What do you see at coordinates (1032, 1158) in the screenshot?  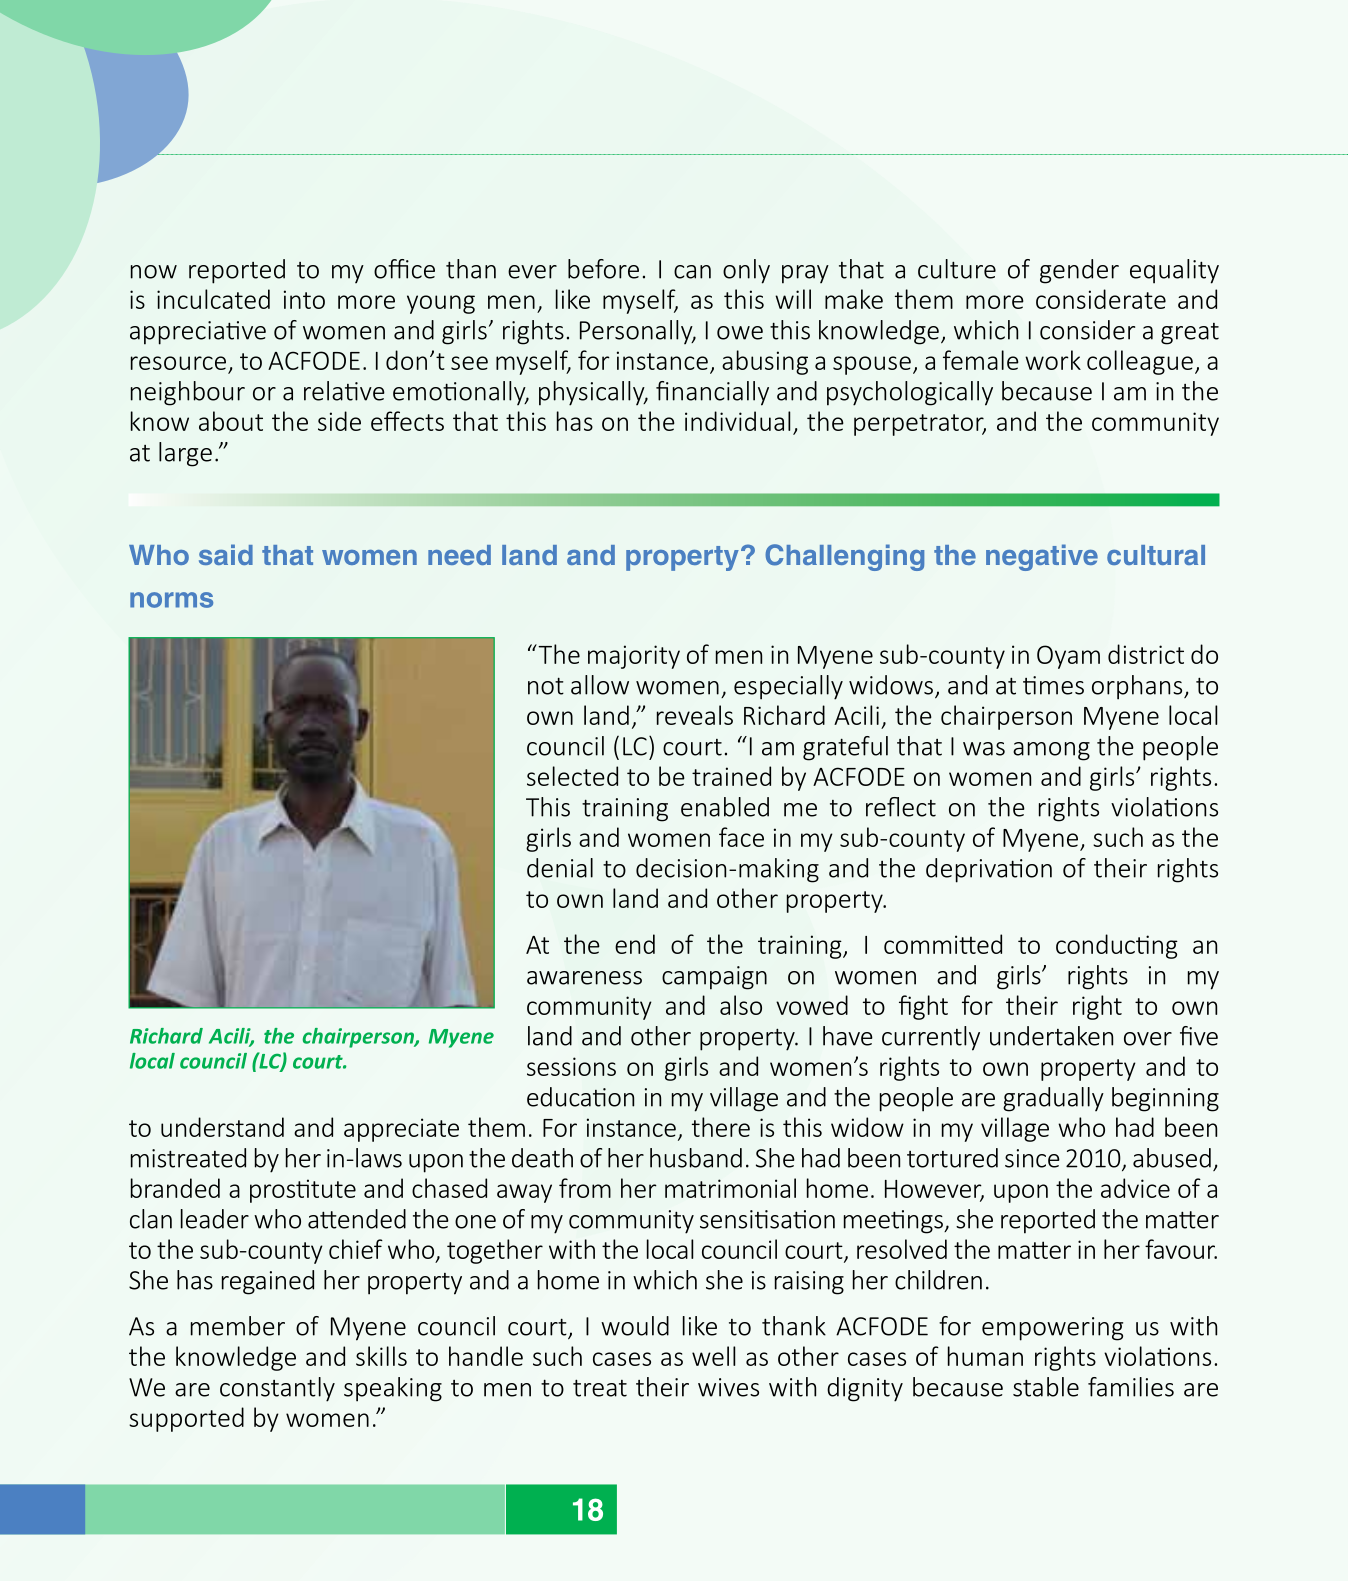 I see `since` at bounding box center [1032, 1158].
